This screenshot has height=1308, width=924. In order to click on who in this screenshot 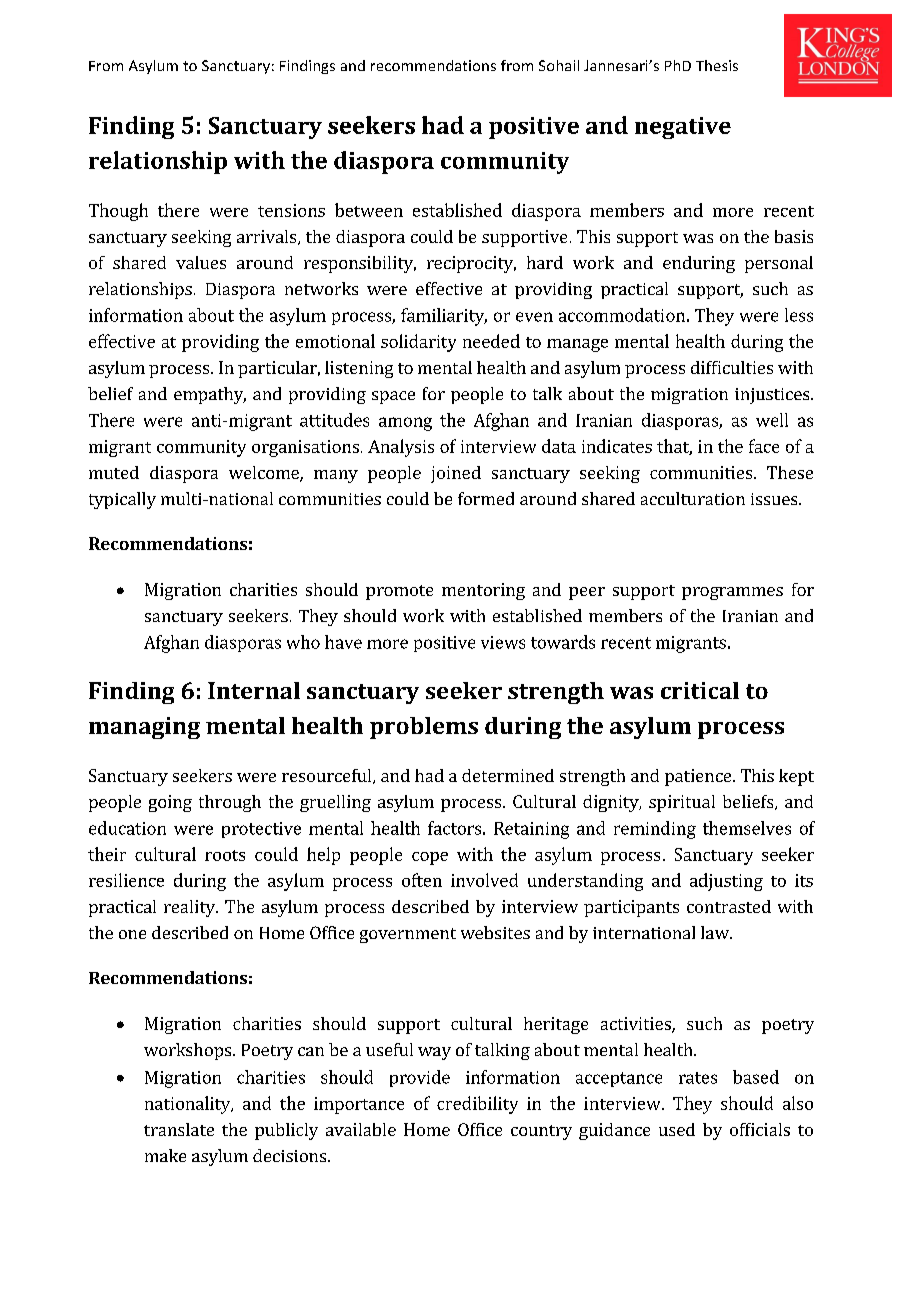, I will do `click(303, 642)`.
